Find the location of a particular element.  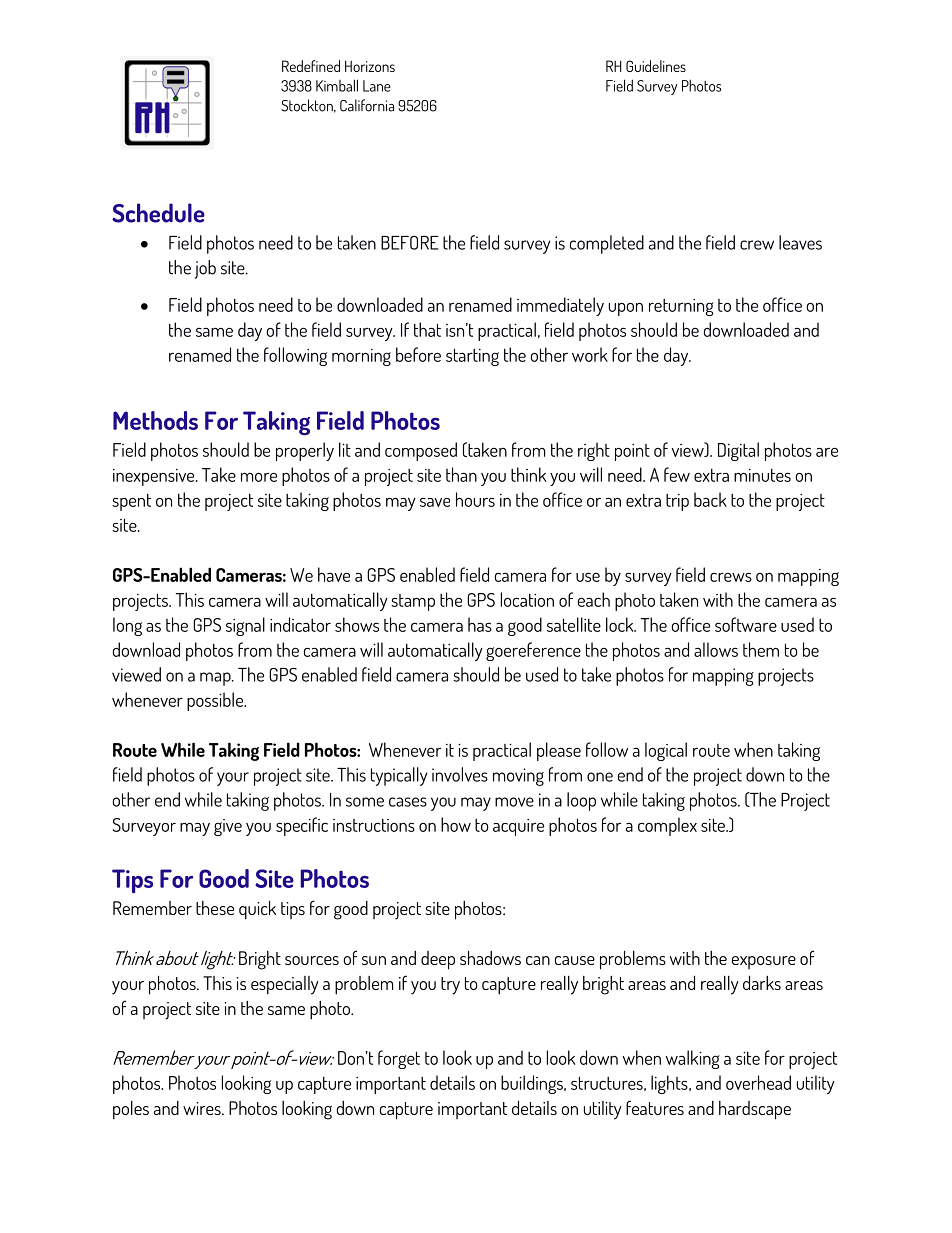

complex is located at coordinates (667, 826).
